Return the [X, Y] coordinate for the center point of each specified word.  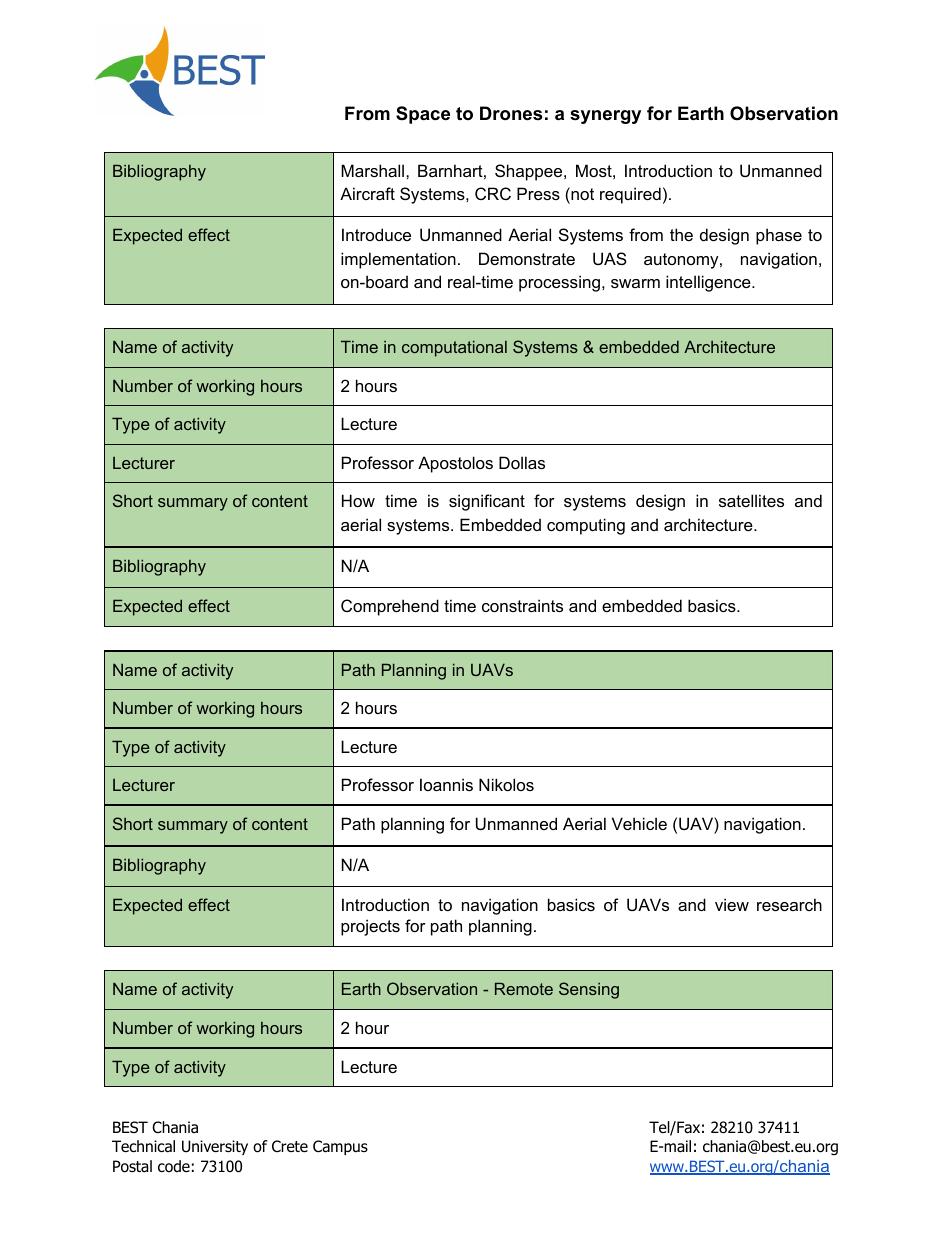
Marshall [374, 170]
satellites [751, 500]
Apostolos [455, 464]
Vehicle [639, 823]
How [358, 500]
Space [423, 115]
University [215, 1147]
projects [370, 927]
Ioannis [446, 784]
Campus [340, 1147]
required [630, 195]
